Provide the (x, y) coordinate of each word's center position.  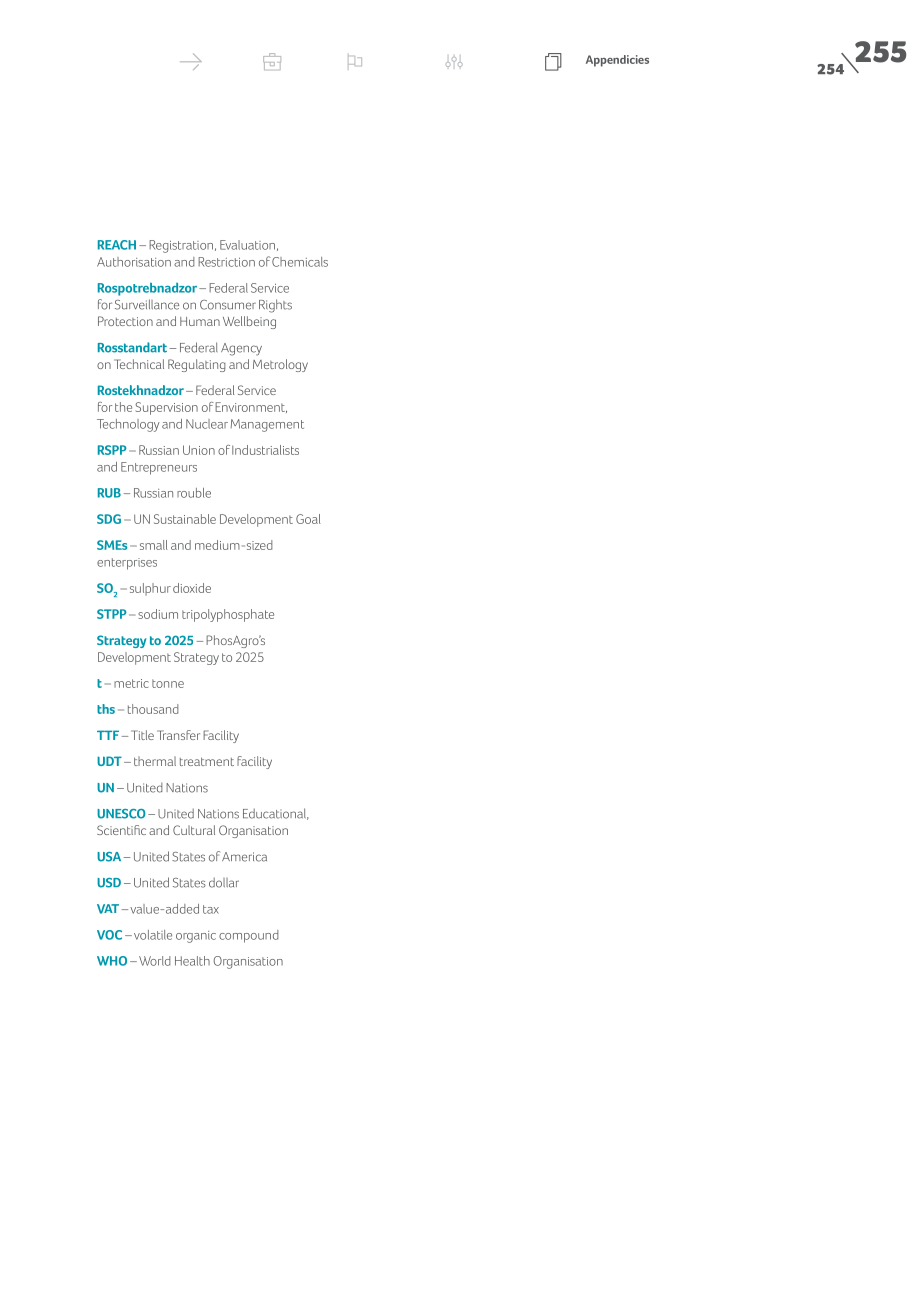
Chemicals (300, 262)
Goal (308, 519)
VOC (109, 935)
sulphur (150, 589)
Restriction (226, 262)
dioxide (192, 588)
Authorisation (134, 262)
